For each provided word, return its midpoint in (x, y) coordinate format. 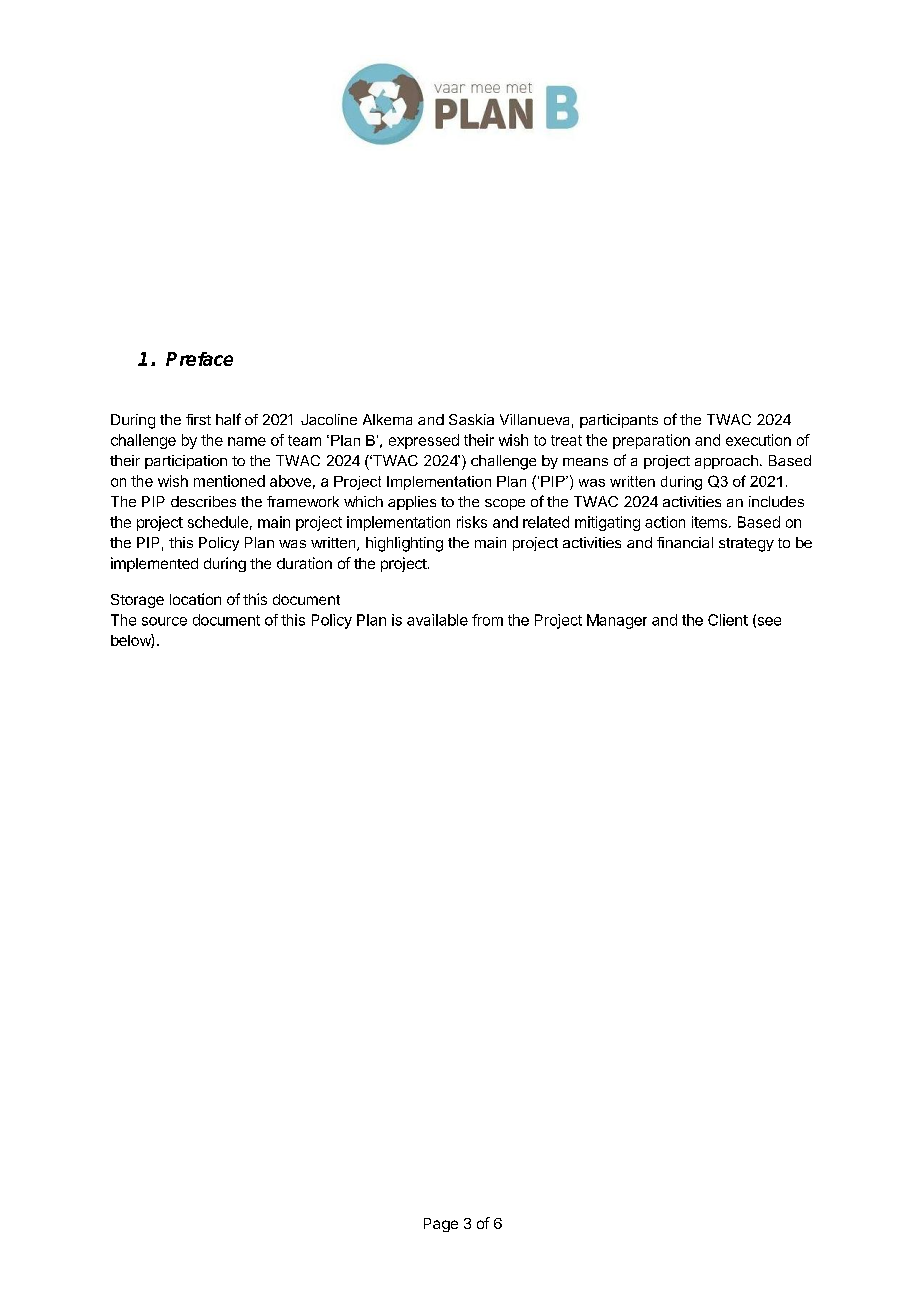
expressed (424, 441)
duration (304, 563)
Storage (137, 601)
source (164, 621)
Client (728, 620)
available (437, 620)
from (487, 620)
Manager (617, 621)
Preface (199, 359)
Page (441, 1225)
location (195, 599)
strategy (746, 545)
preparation (651, 441)
